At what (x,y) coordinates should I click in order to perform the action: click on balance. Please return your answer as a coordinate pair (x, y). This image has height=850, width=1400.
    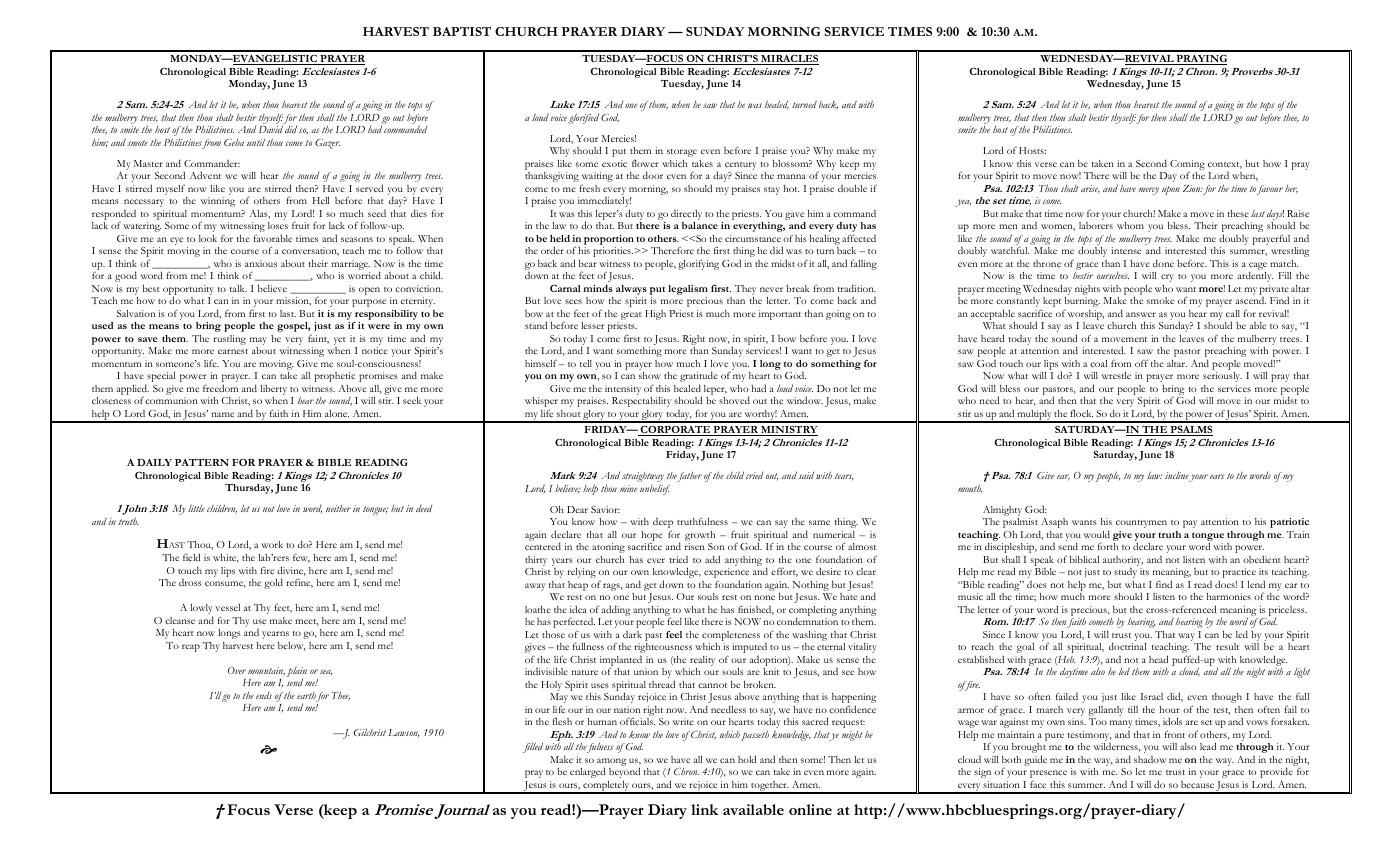
    Looking at the image, I should click on (700, 225).
